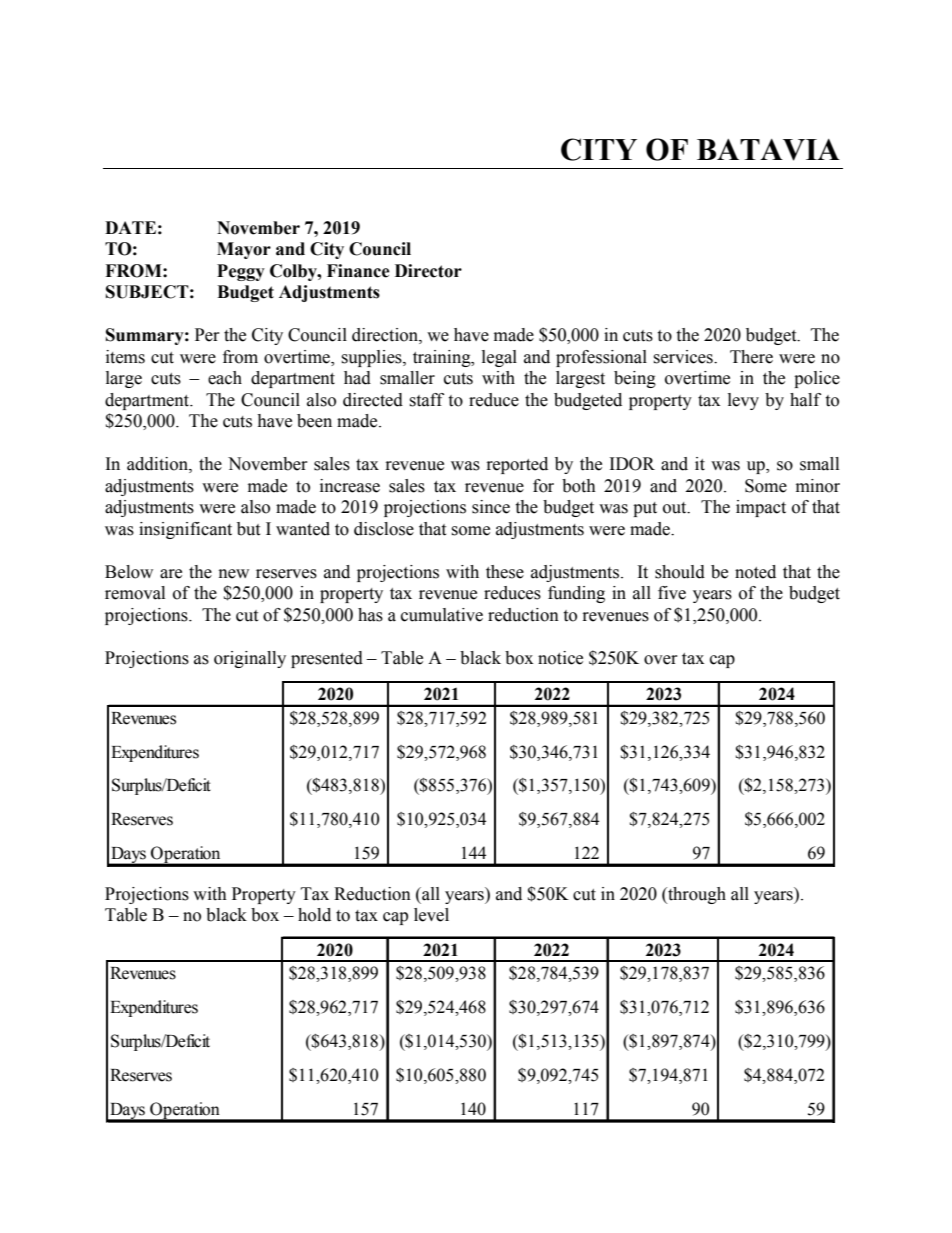  What do you see at coordinates (314, 915) in the image?
I see `hold` at bounding box center [314, 915].
